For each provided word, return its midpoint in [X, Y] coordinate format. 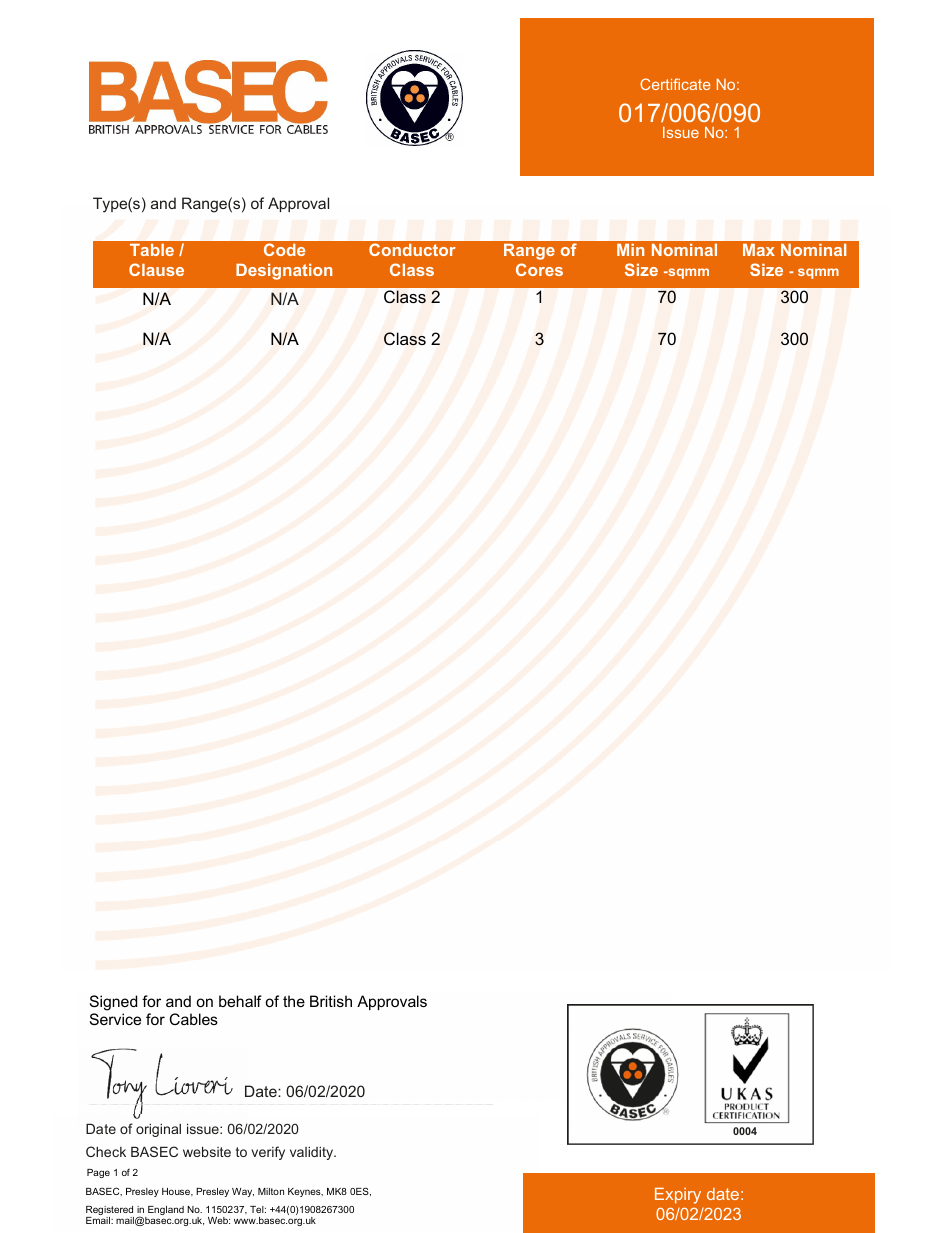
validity [313, 1153]
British [331, 1001]
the [294, 1001]
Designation [284, 272]
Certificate [675, 84]
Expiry [678, 1196]
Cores [539, 269]
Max [759, 250]
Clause [156, 269]
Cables [194, 1019]
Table [152, 250]
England [165, 1212]
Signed [113, 1003]
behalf [240, 1001]
